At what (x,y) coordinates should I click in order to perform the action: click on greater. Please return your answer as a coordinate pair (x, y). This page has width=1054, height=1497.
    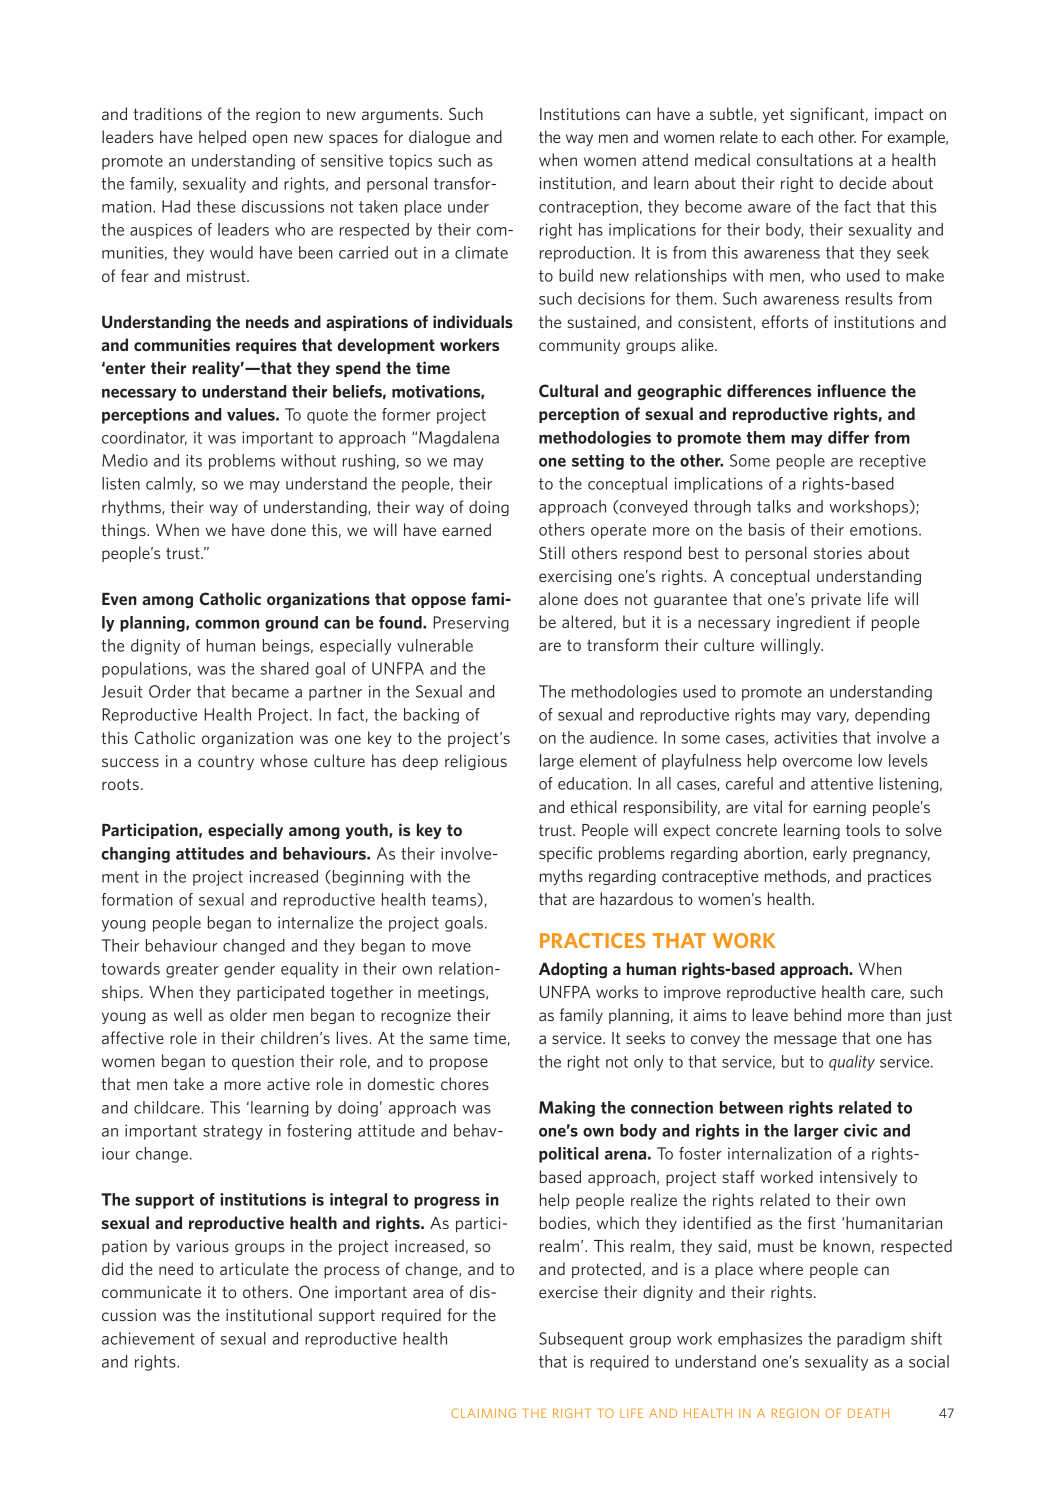
    Looking at the image, I should click on (192, 970).
